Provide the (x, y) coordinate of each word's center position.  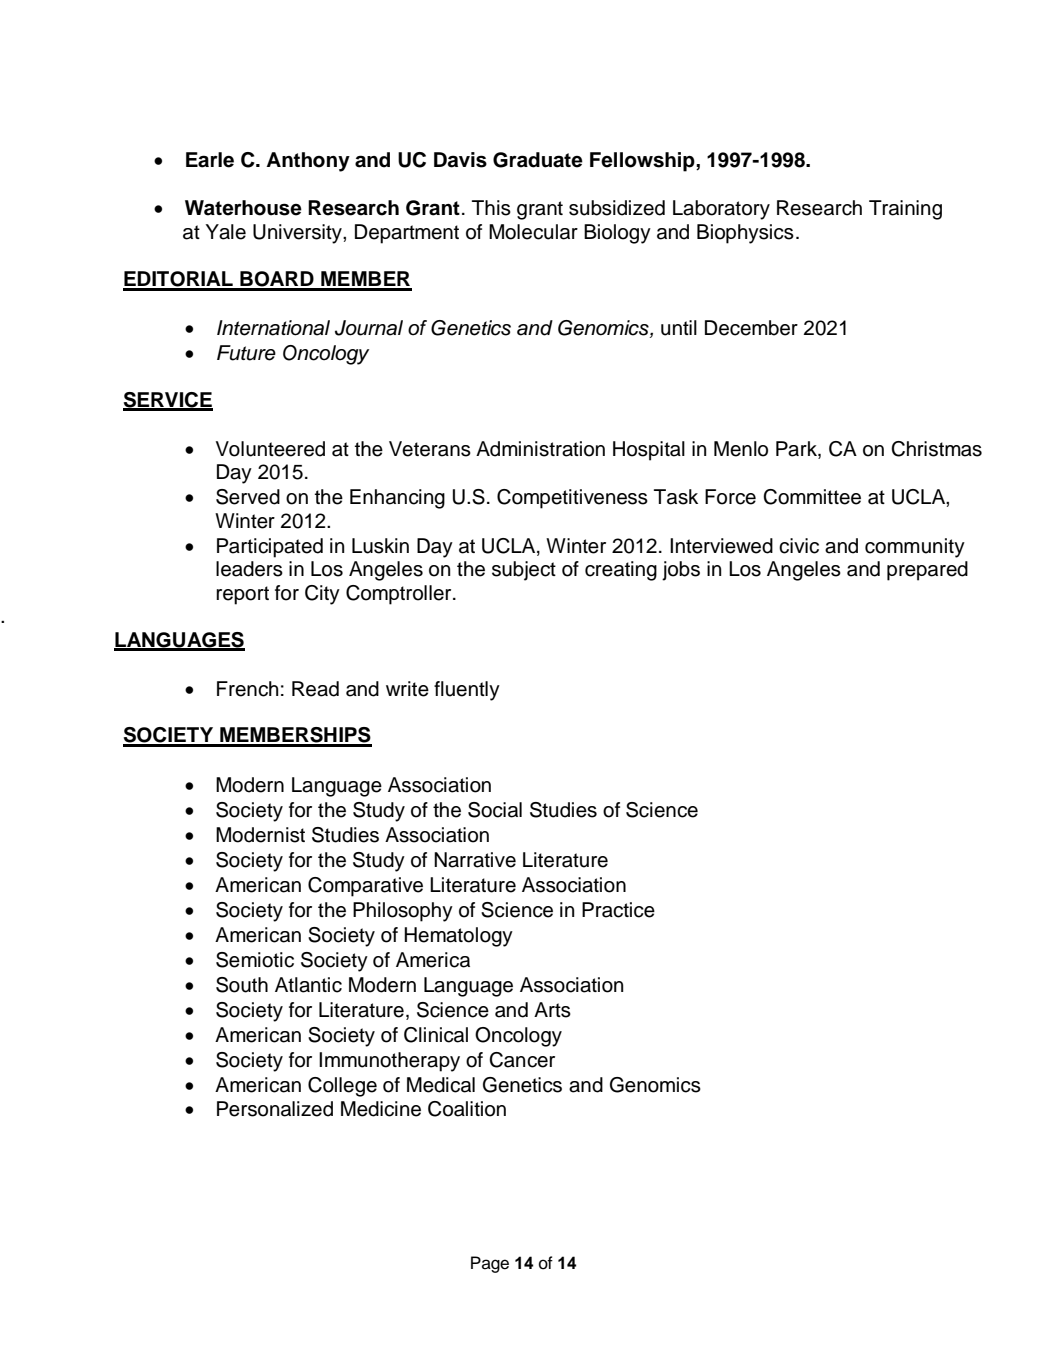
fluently (467, 691)
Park (797, 450)
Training (905, 210)
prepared (927, 571)
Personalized (275, 1109)
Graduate (538, 160)
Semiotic (255, 960)
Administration (540, 449)
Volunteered (270, 449)
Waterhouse (243, 208)
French (247, 689)
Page (490, 1264)
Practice (618, 910)
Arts (552, 1010)
